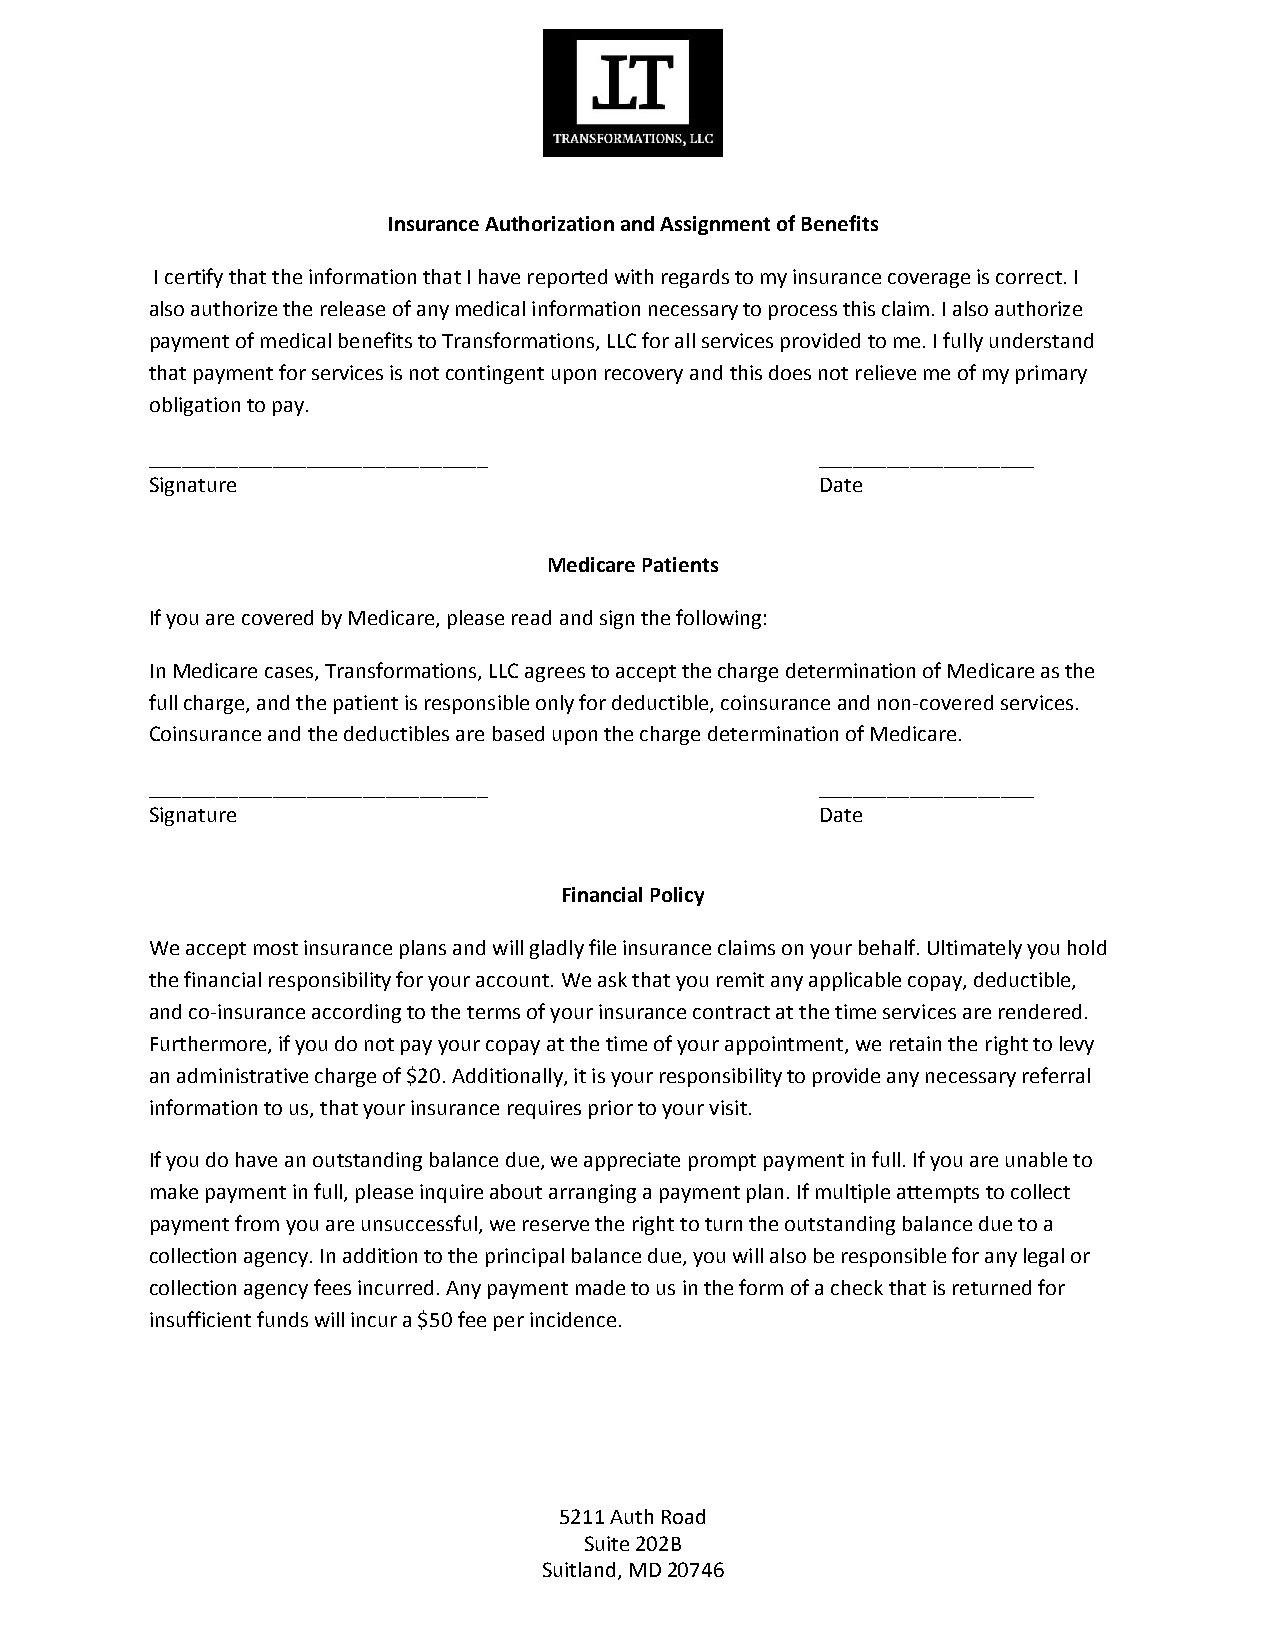 The image size is (1266, 1638). Describe the element at coordinates (276, 948) in the screenshot. I see `most` at that location.
